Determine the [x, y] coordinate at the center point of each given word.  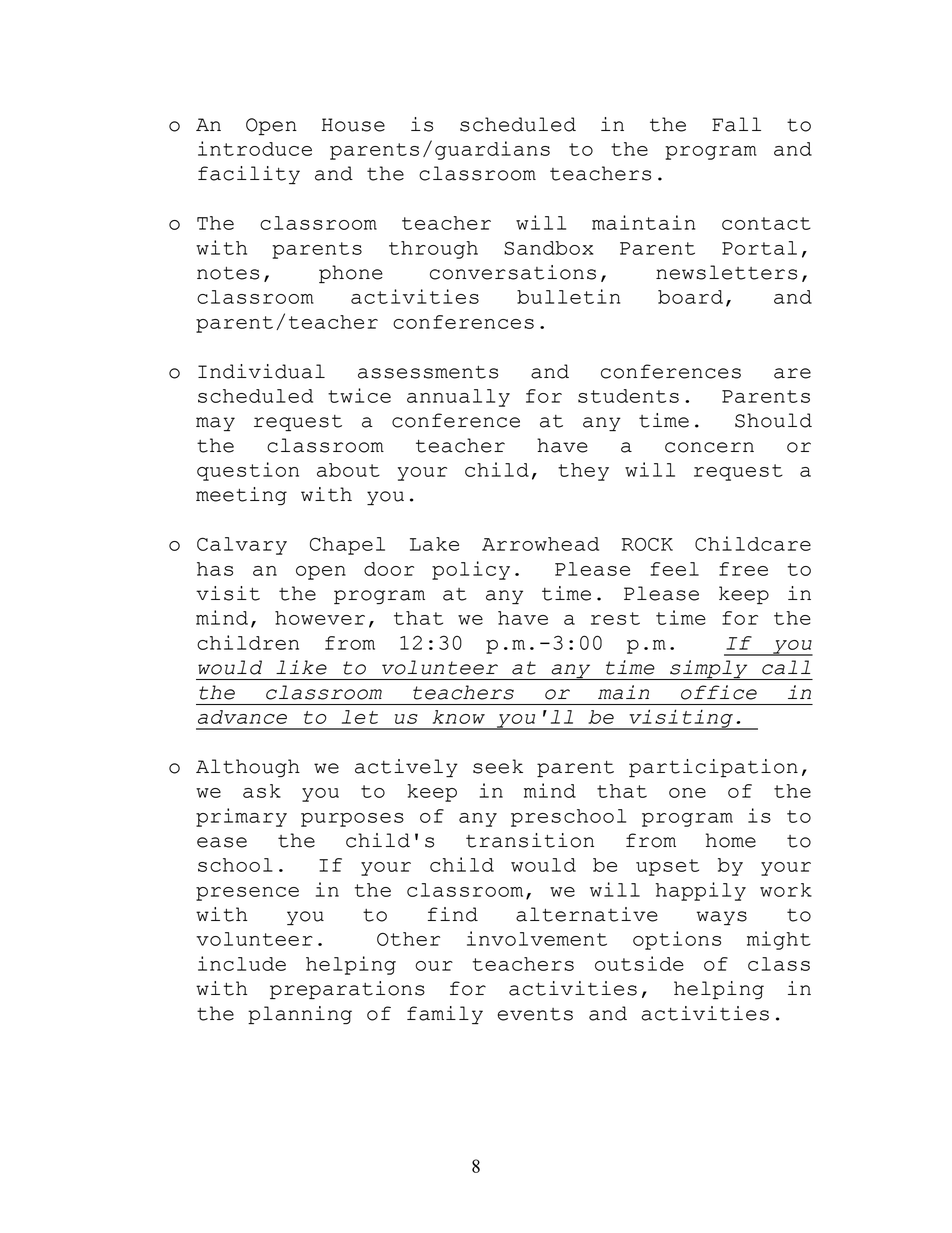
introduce [255, 148]
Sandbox [548, 248]
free [743, 569]
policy [471, 570]
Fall [736, 124]
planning [300, 1015]
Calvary [242, 546]
